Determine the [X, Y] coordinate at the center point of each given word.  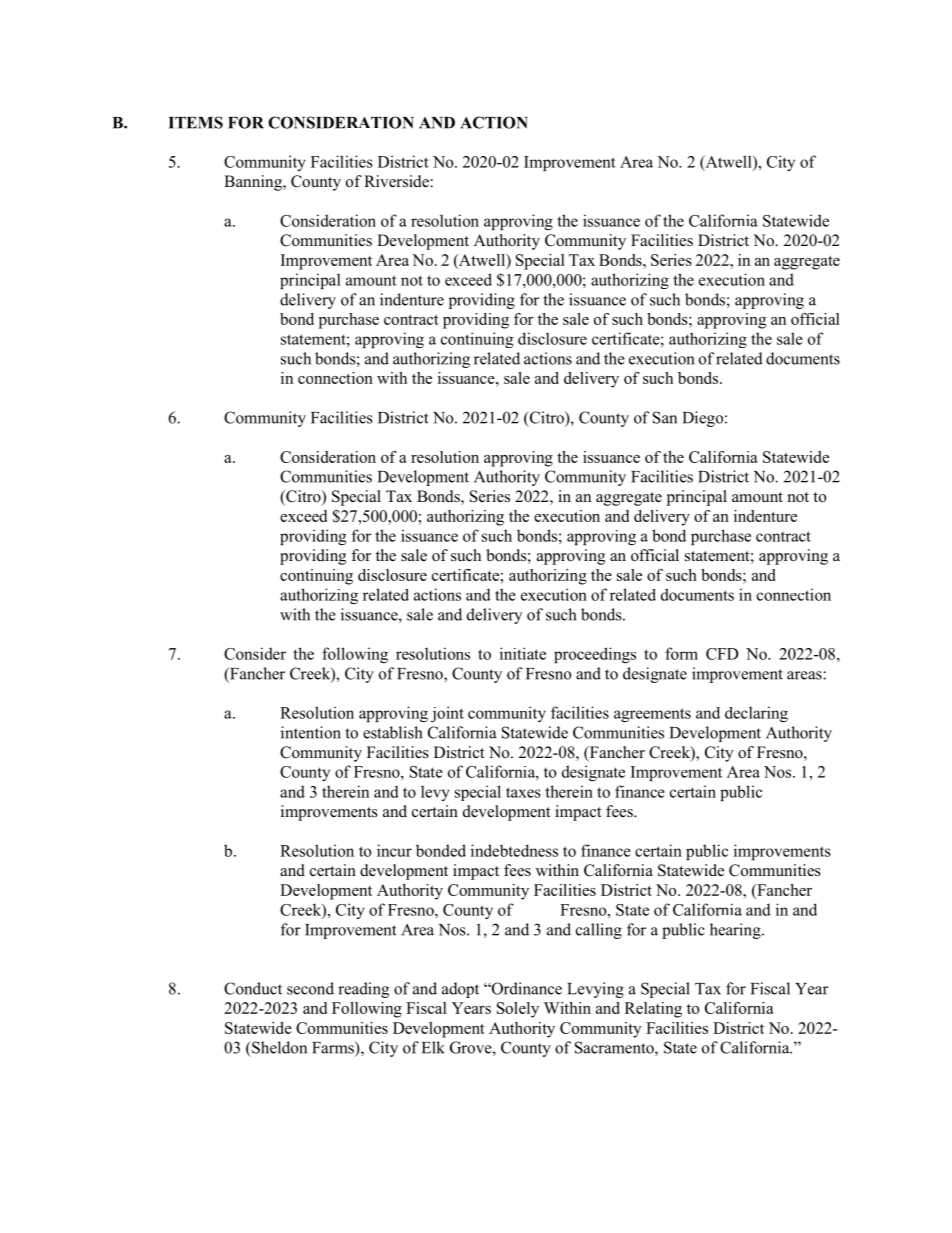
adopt [460, 990]
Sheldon [278, 1047]
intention [311, 732]
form [681, 653]
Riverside [397, 181]
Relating [653, 1010]
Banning [254, 183]
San [665, 417]
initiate [523, 653]
